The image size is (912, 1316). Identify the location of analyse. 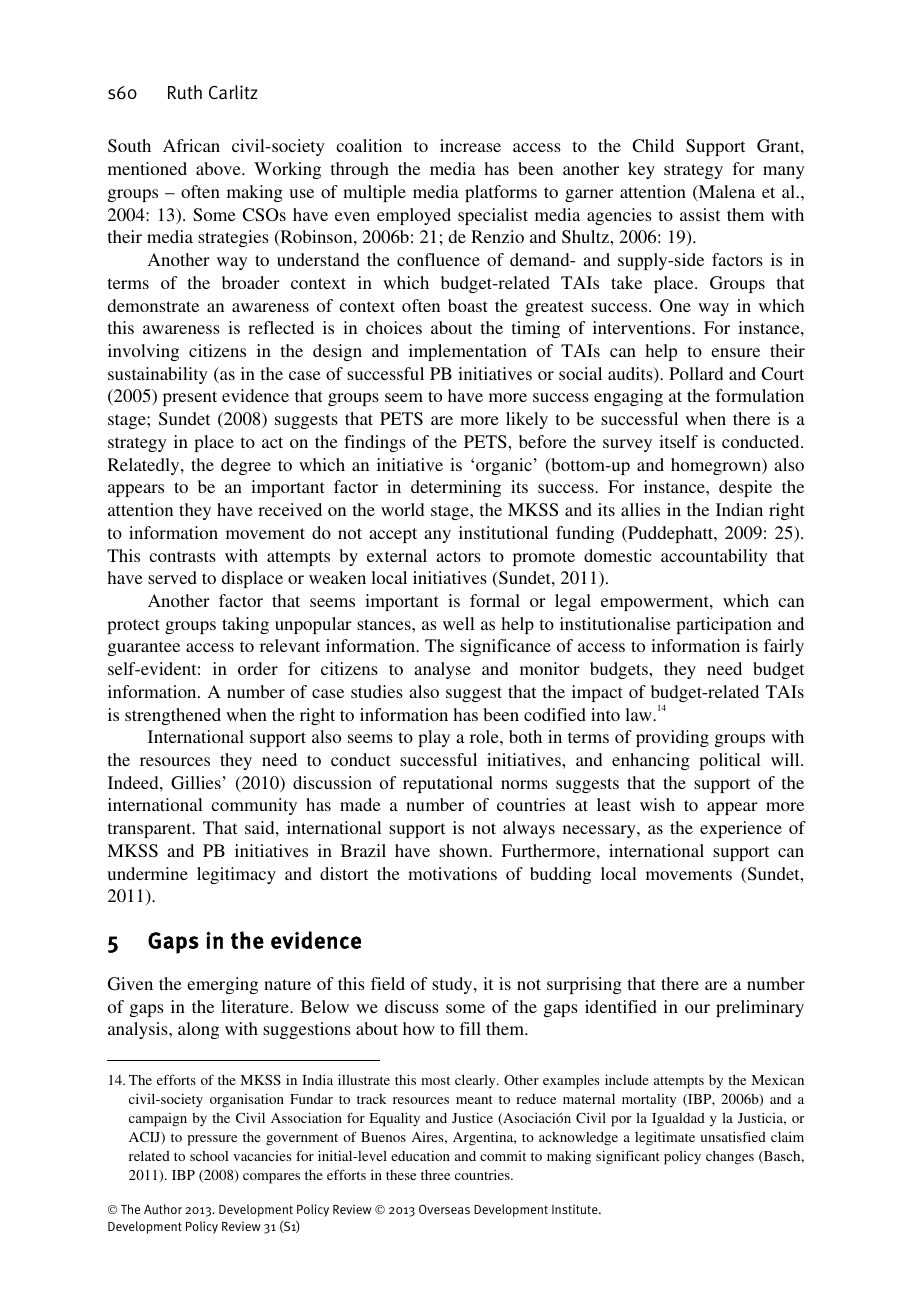
(442, 670).
